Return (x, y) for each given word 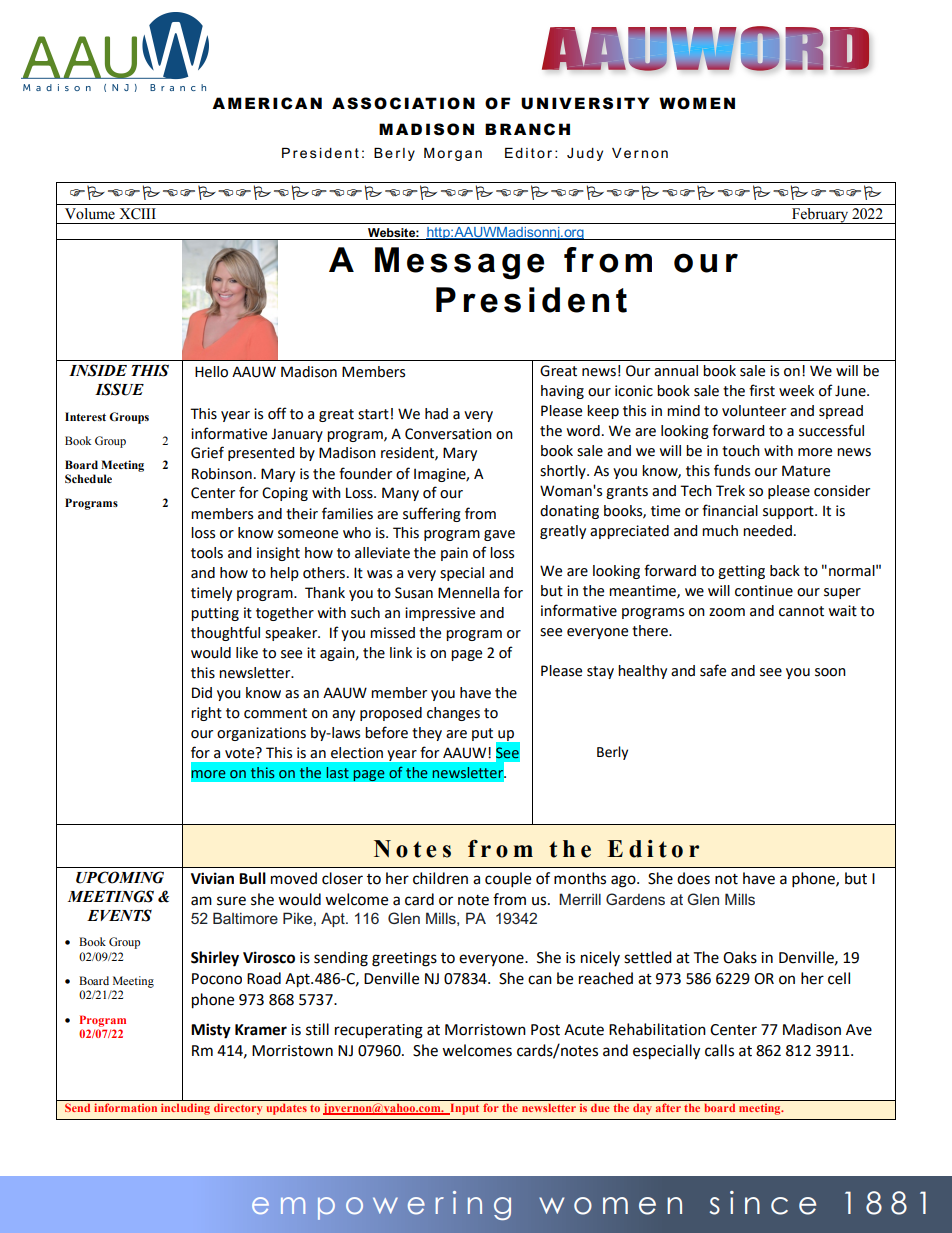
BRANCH (527, 129)
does (693, 878)
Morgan (453, 154)
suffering (432, 514)
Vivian (212, 878)
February (820, 216)
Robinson (222, 474)
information (125, 1107)
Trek (730, 491)
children (440, 878)
